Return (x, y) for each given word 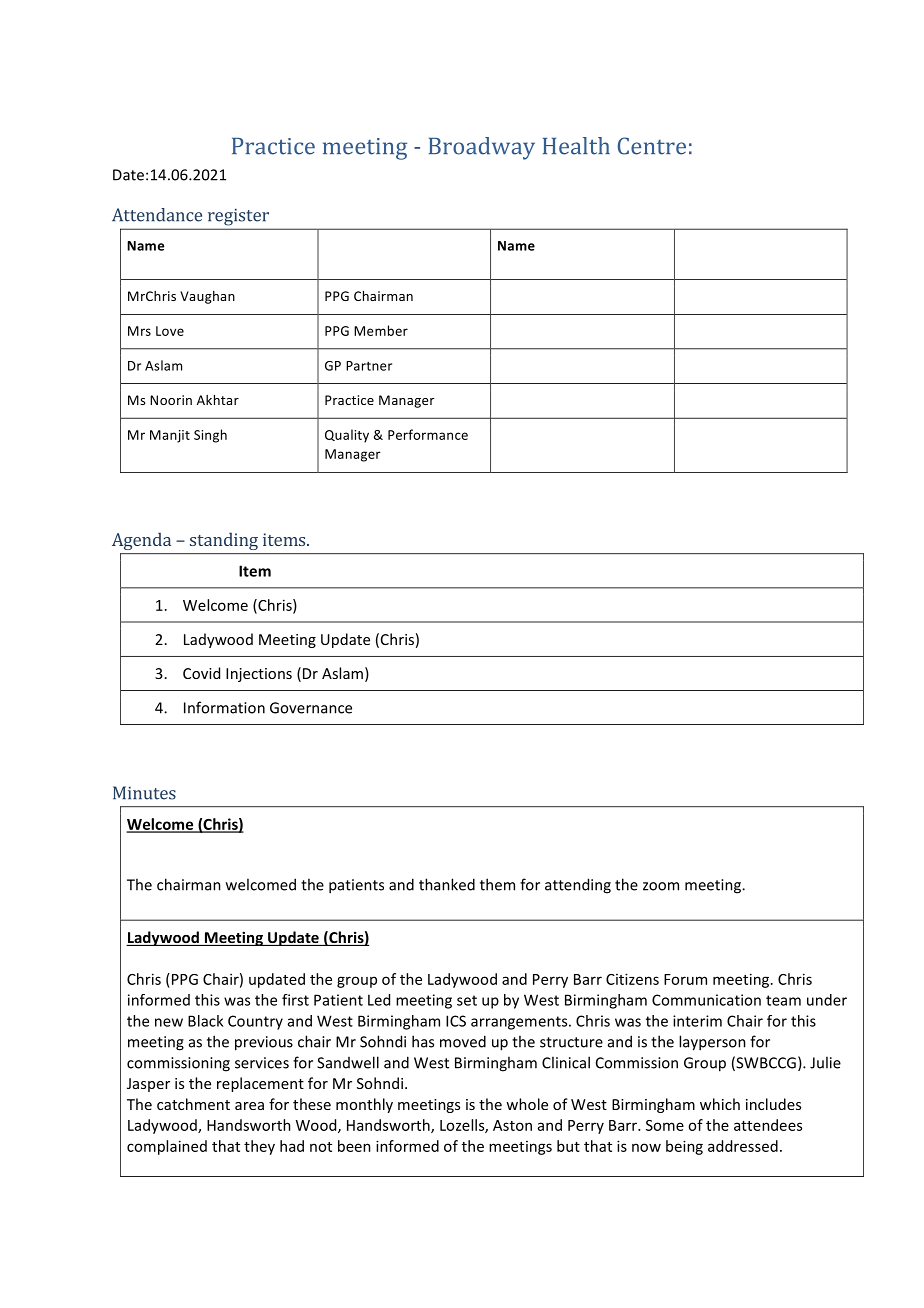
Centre (652, 146)
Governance (311, 708)
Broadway (482, 148)
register (238, 217)
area (249, 1106)
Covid (201, 673)
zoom (661, 886)
